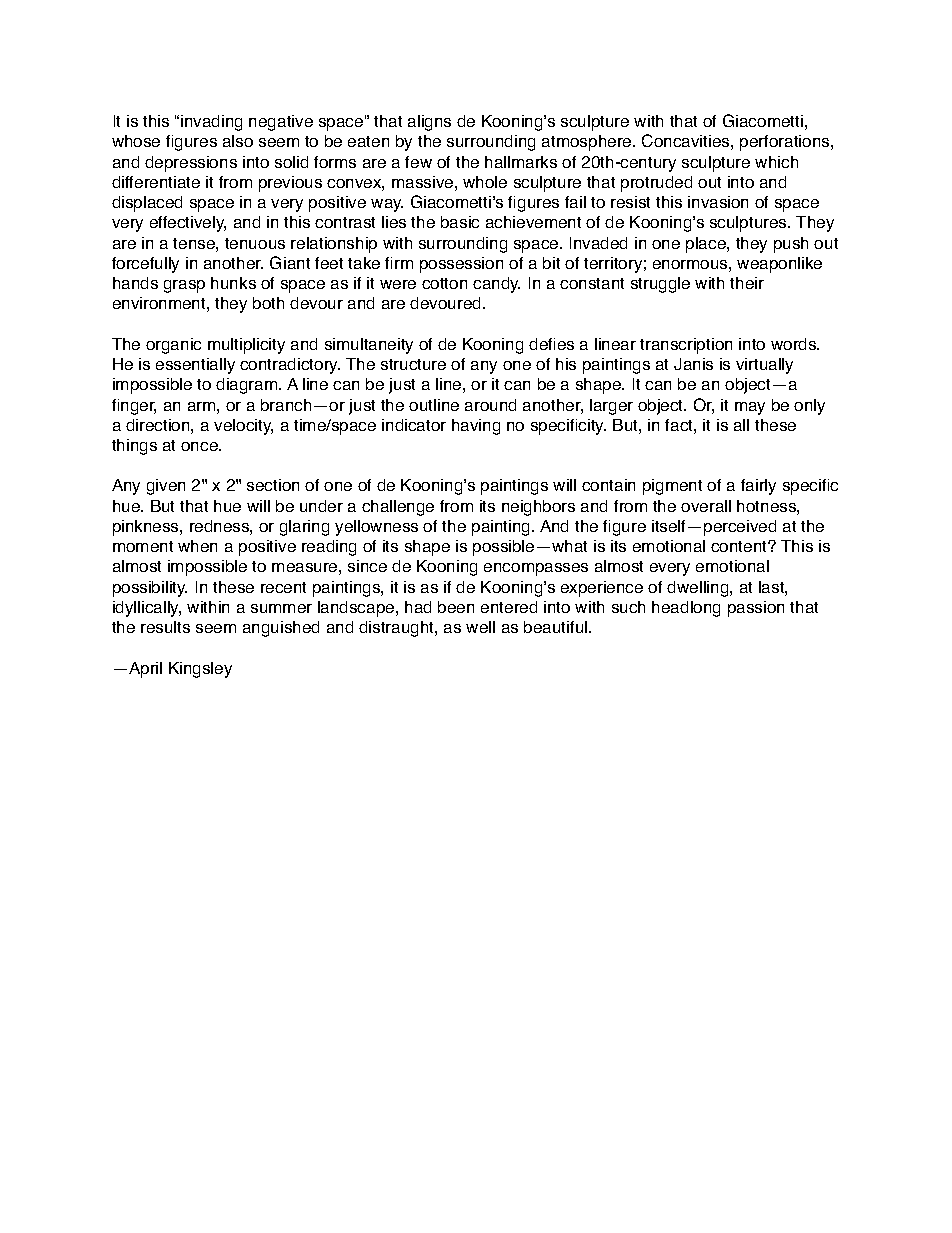  What do you see at coordinates (200, 670) in the document?
I see `Kingsley` at bounding box center [200, 670].
